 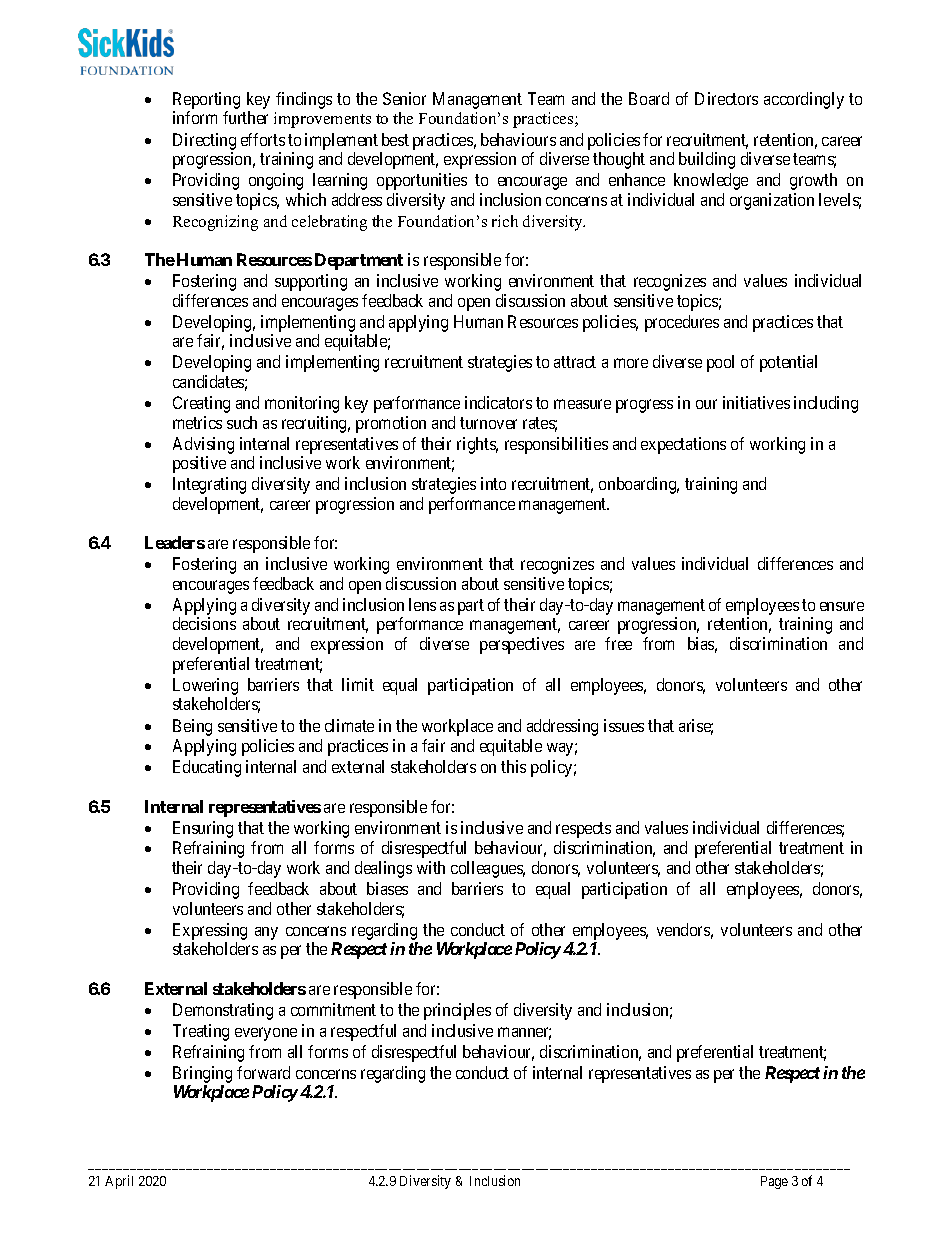 I want to click on Ensuring, so click(x=203, y=829).
